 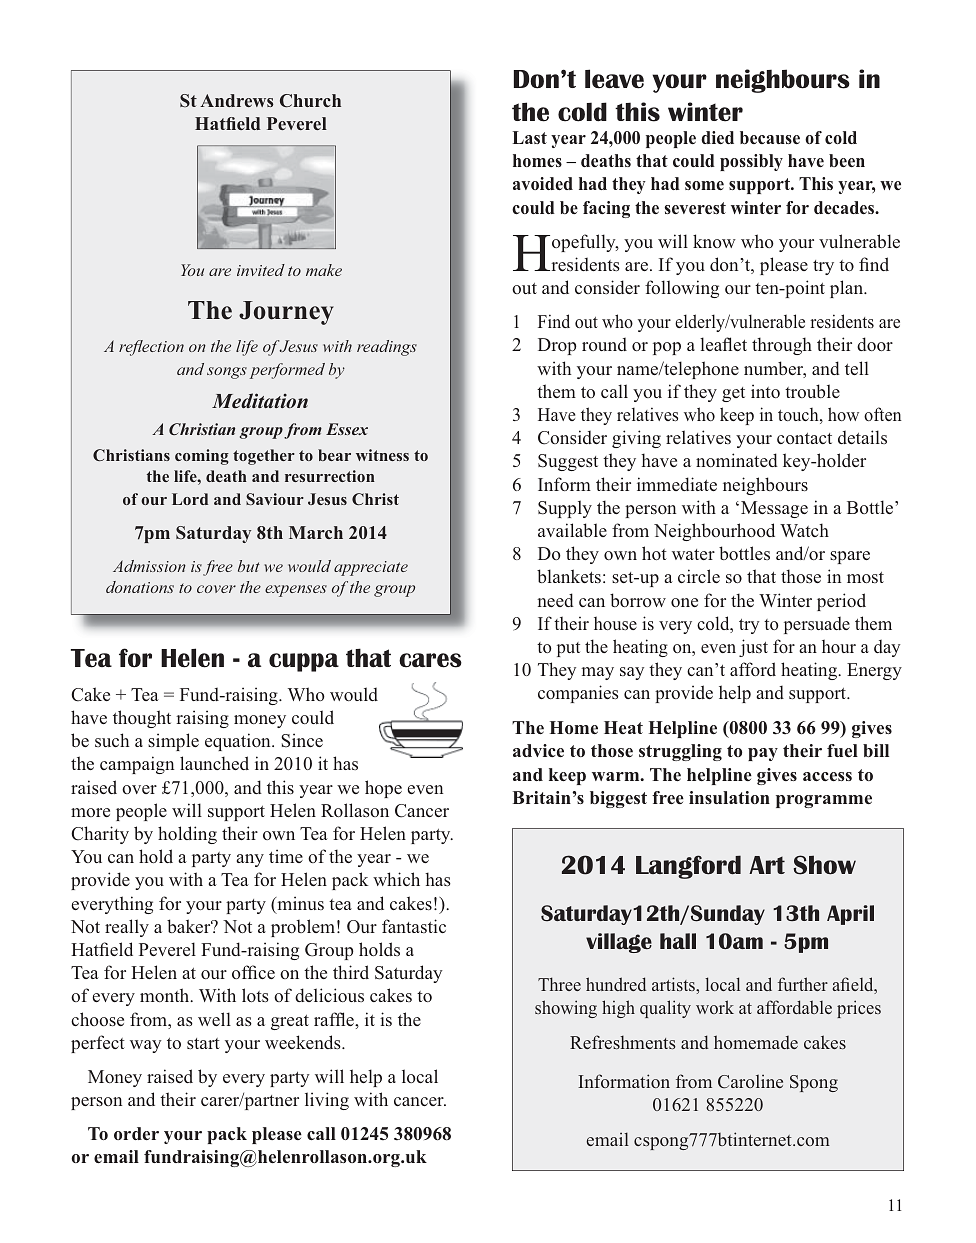 I want to click on Andrews, so click(x=237, y=100).
